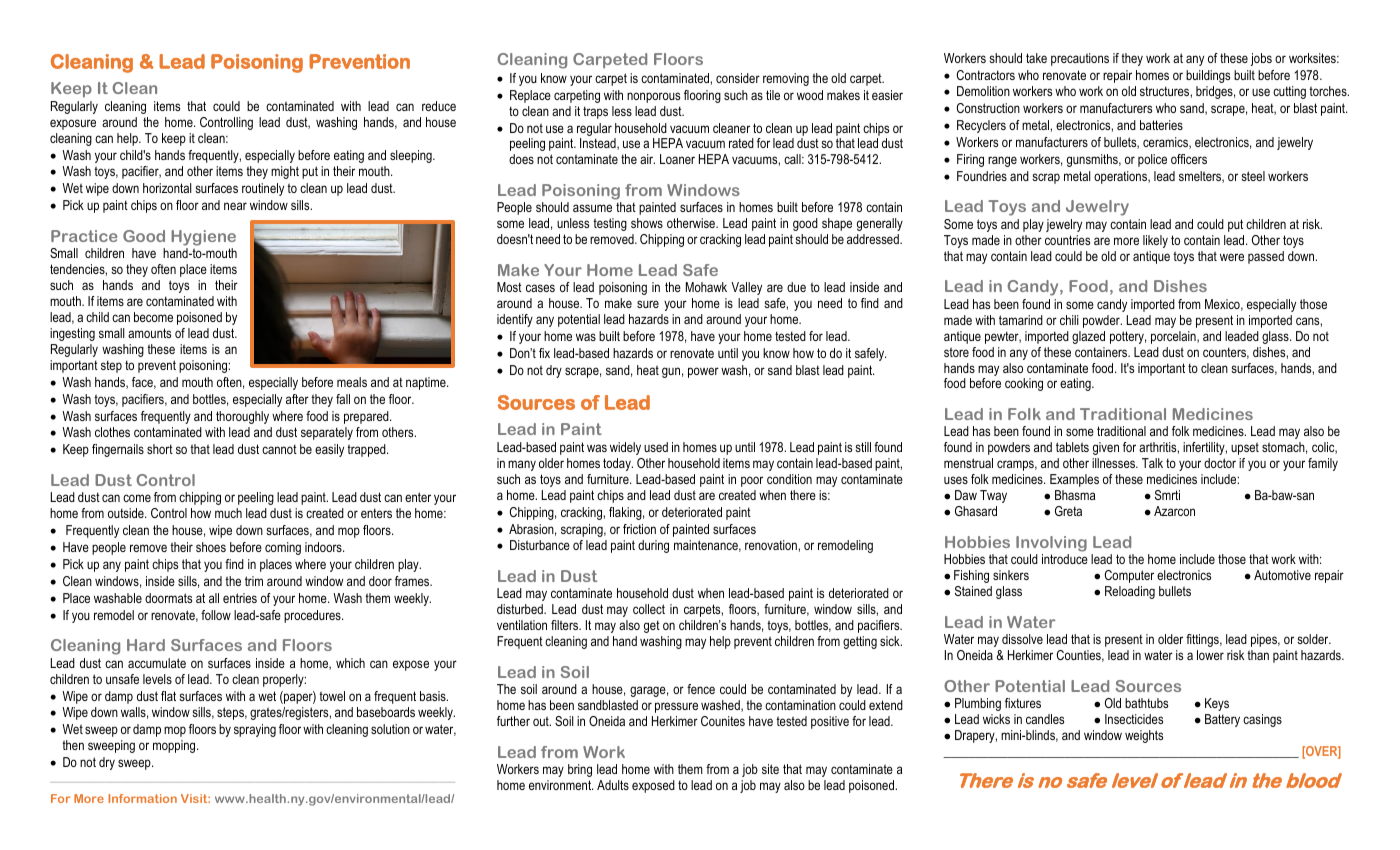 The width and height of the document is (1400, 850). I want to click on much, so click(228, 513).
